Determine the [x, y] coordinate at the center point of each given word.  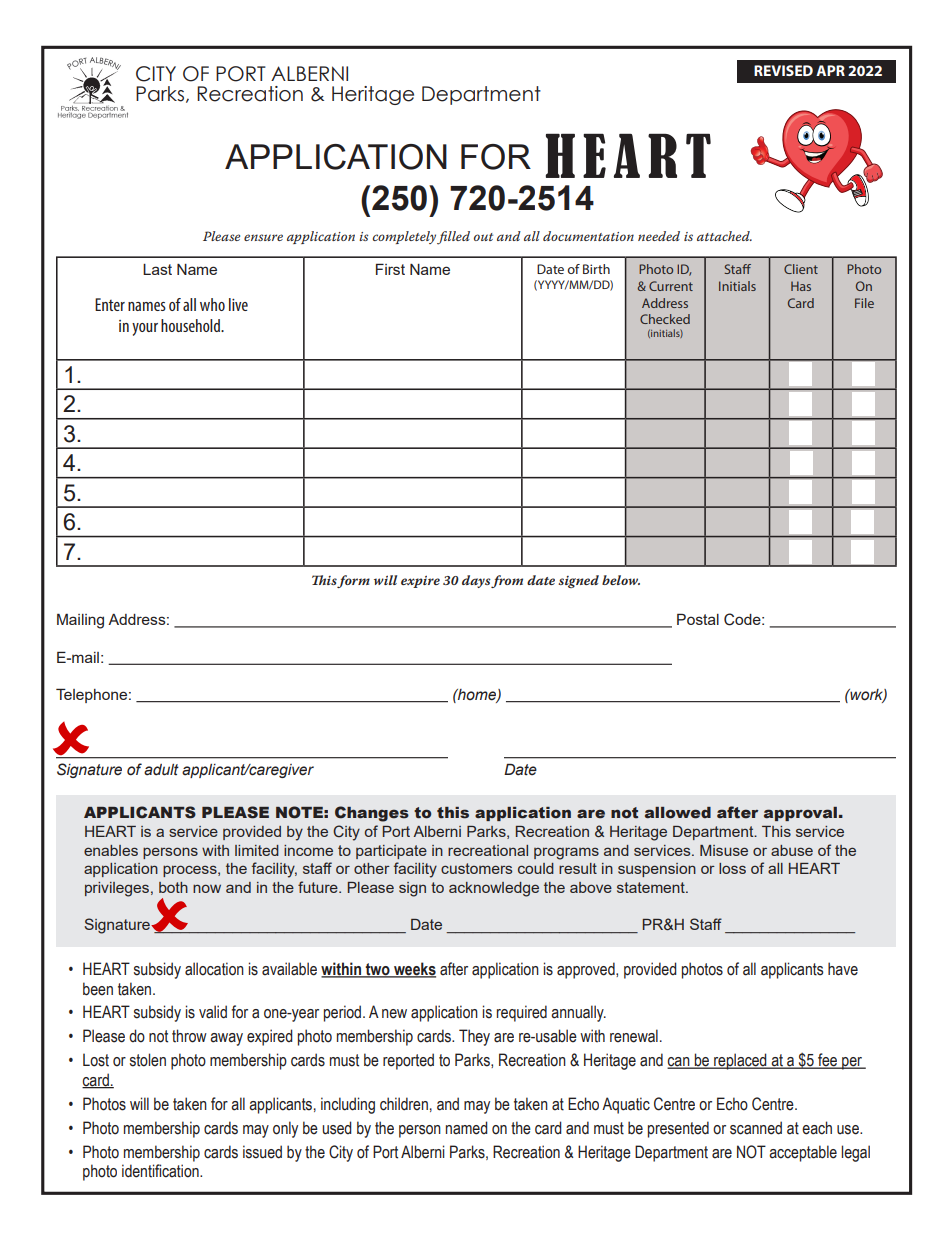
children [404, 1104]
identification [161, 1171]
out [483, 237]
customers [476, 868]
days [476, 581]
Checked [665, 319]
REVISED [783, 70]
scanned [756, 1128]
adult [161, 770]
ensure [263, 237]
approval [800, 814]
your [145, 329]
